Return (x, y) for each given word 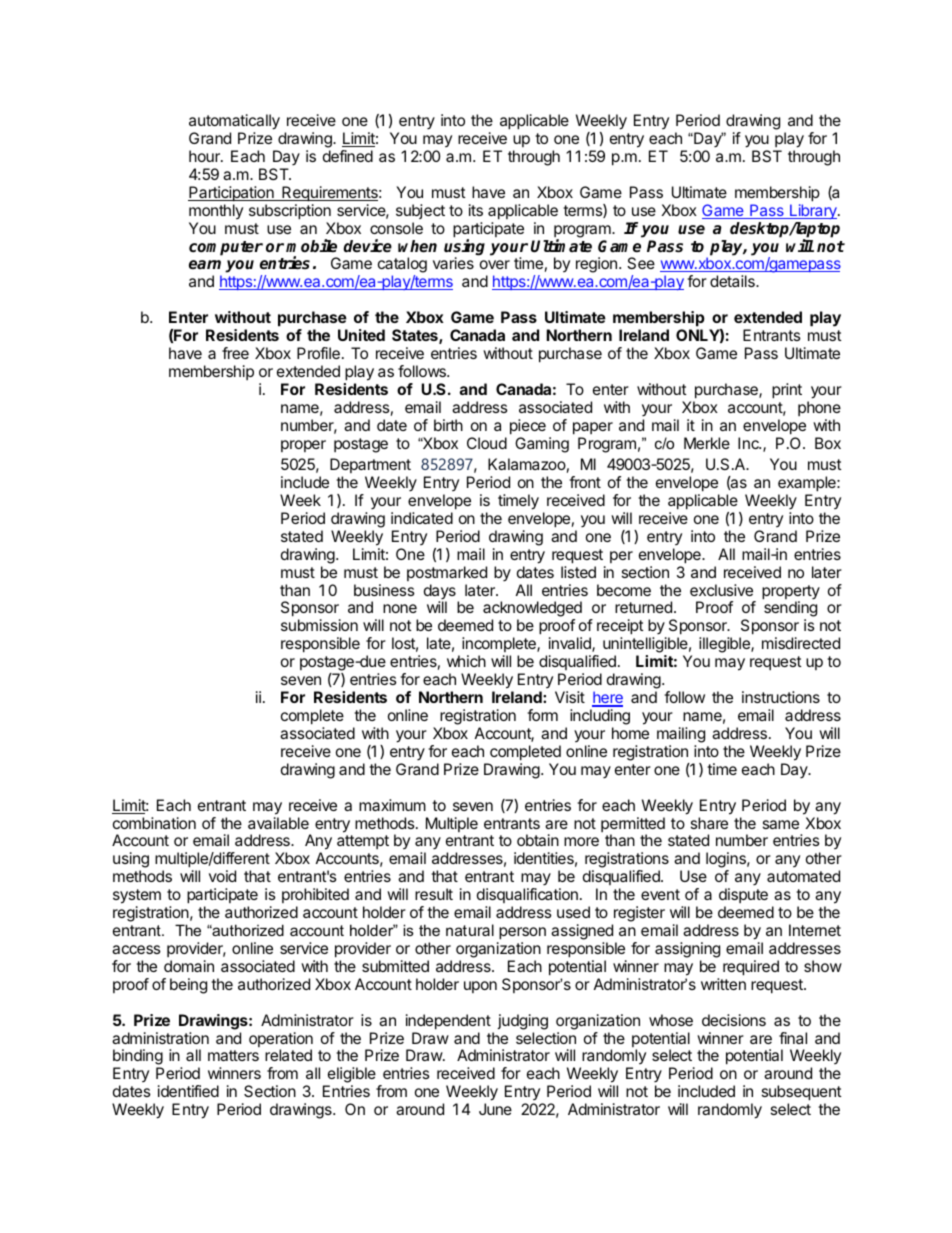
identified (188, 1091)
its (476, 210)
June (495, 1109)
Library (813, 211)
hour (205, 156)
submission (319, 625)
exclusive (721, 590)
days (440, 593)
